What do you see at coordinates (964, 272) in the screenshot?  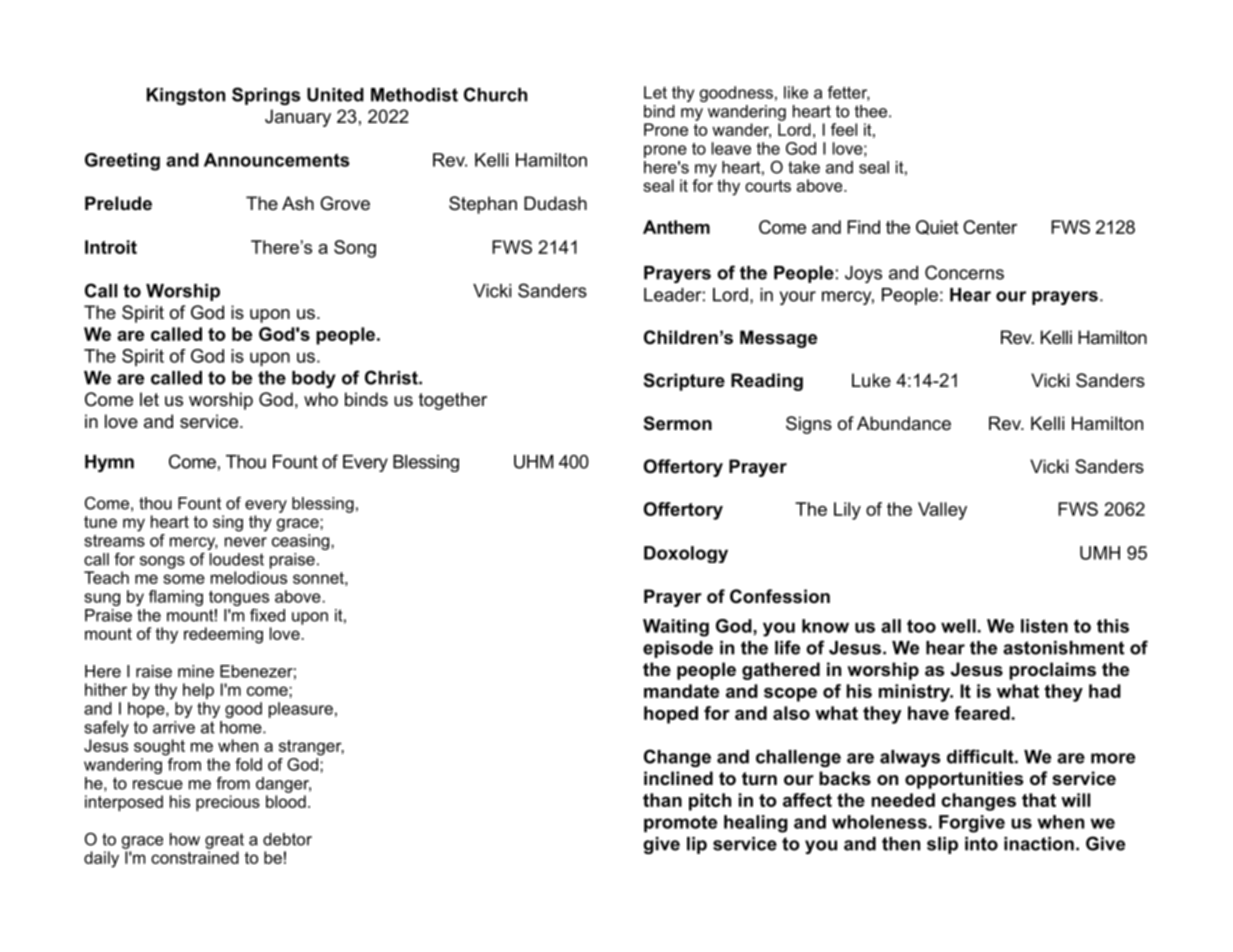 I see `Concerns` at bounding box center [964, 272].
